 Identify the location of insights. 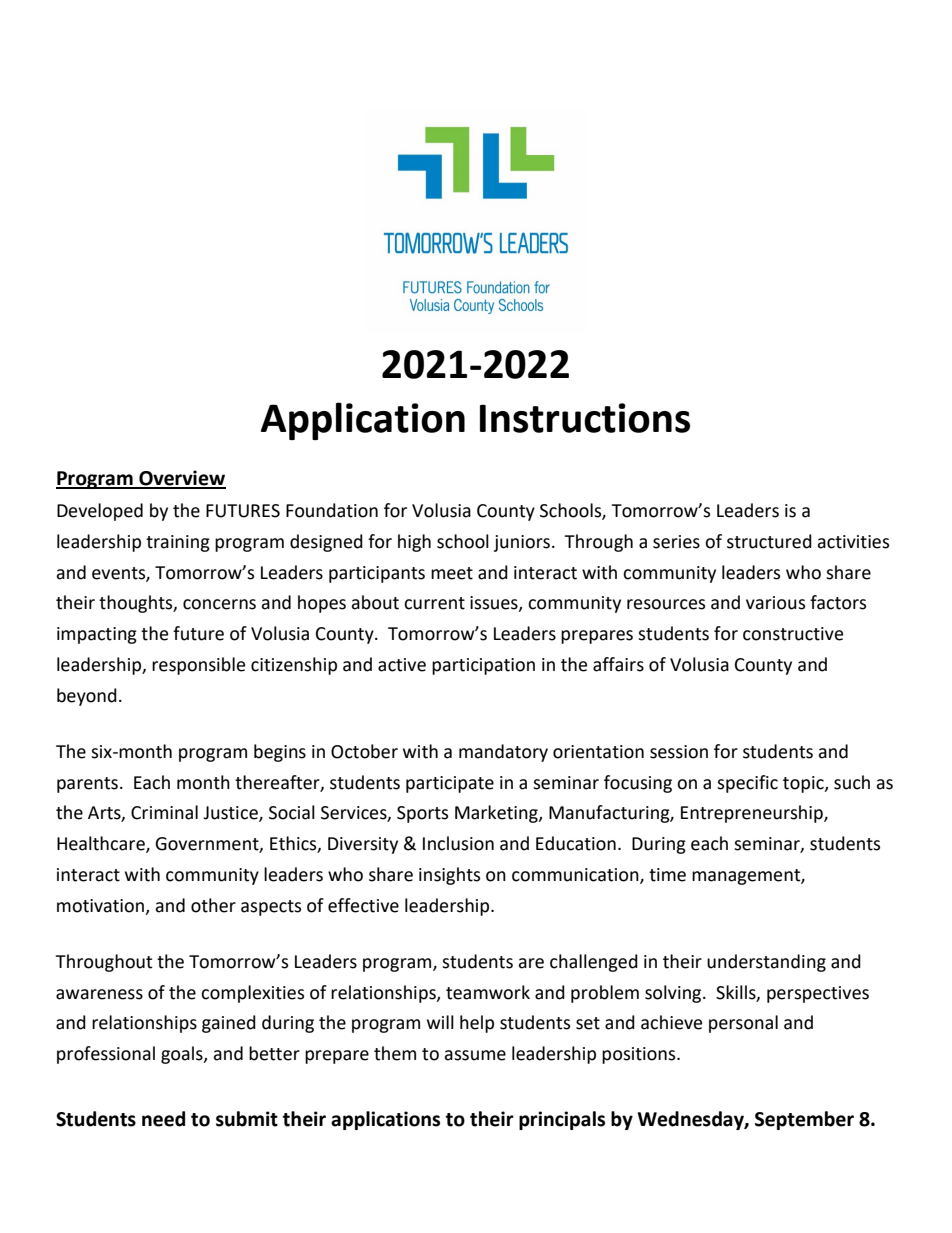
(449, 876).
